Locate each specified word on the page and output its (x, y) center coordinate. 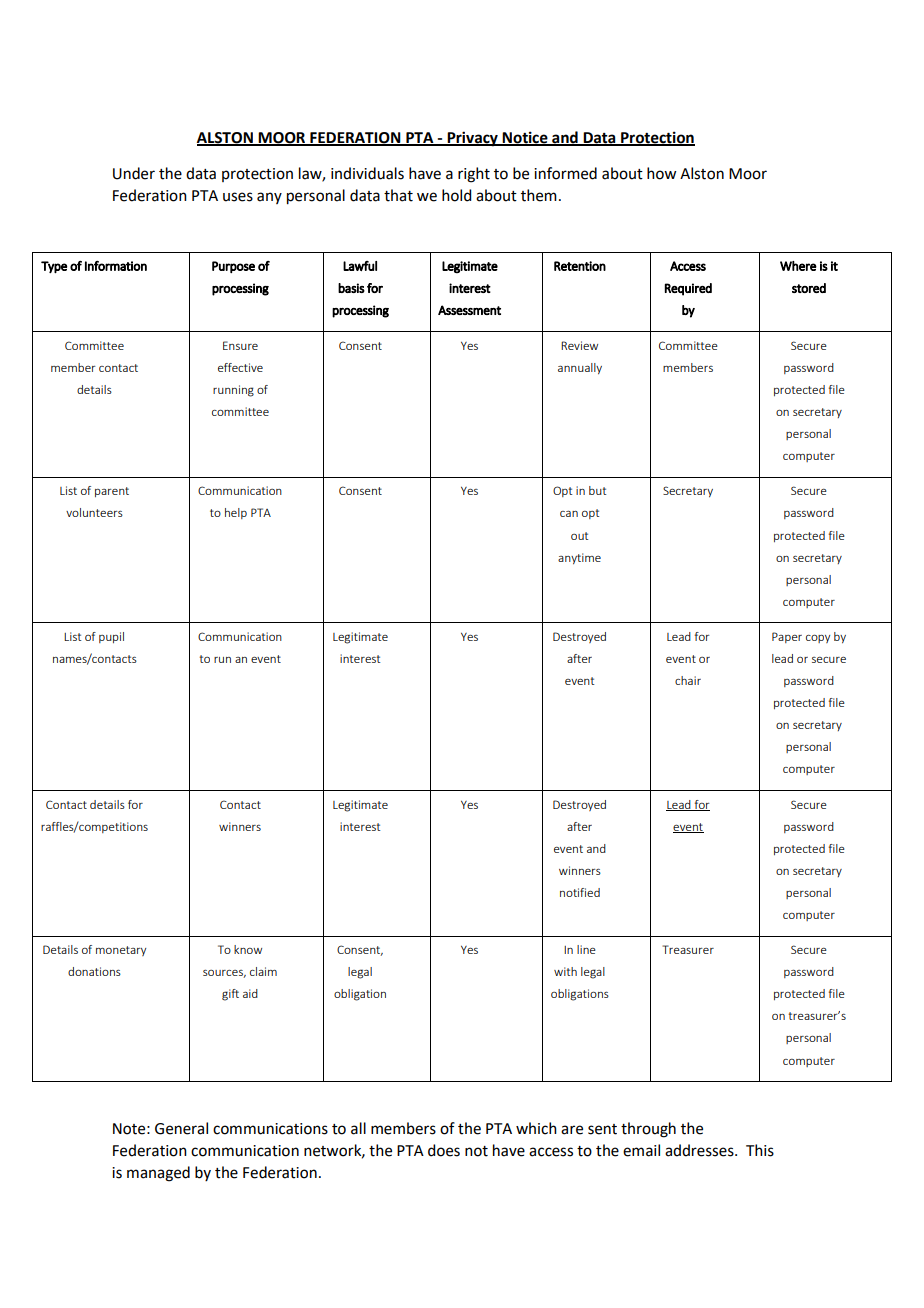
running (233, 391)
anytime (579, 558)
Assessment (469, 310)
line (586, 949)
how (661, 173)
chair (688, 680)
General (181, 1128)
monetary (121, 951)
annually (580, 368)
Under (134, 173)
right (474, 175)
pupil (111, 637)
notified (580, 892)
